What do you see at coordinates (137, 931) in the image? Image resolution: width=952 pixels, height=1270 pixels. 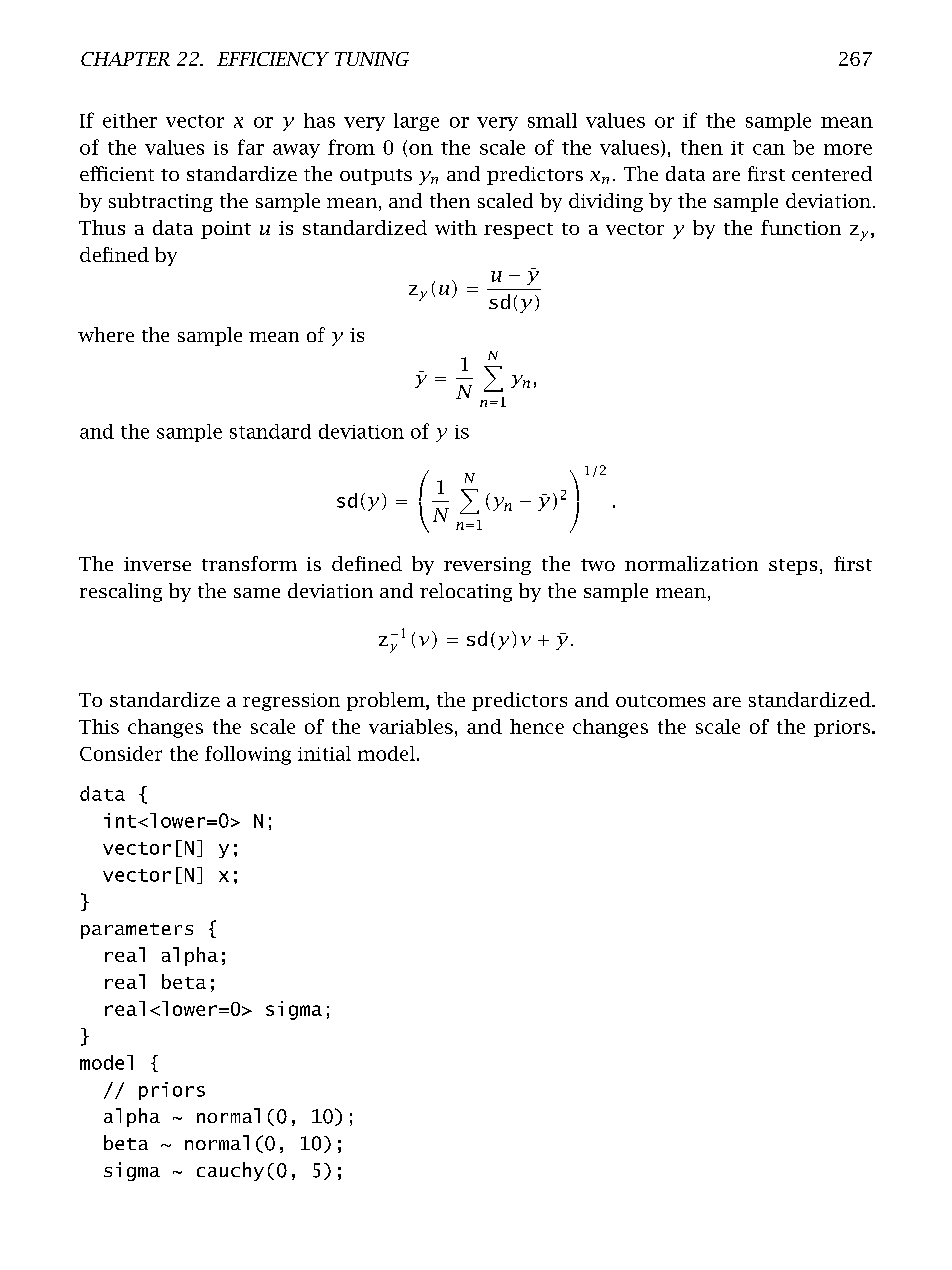 I see `parameters` at bounding box center [137, 931].
